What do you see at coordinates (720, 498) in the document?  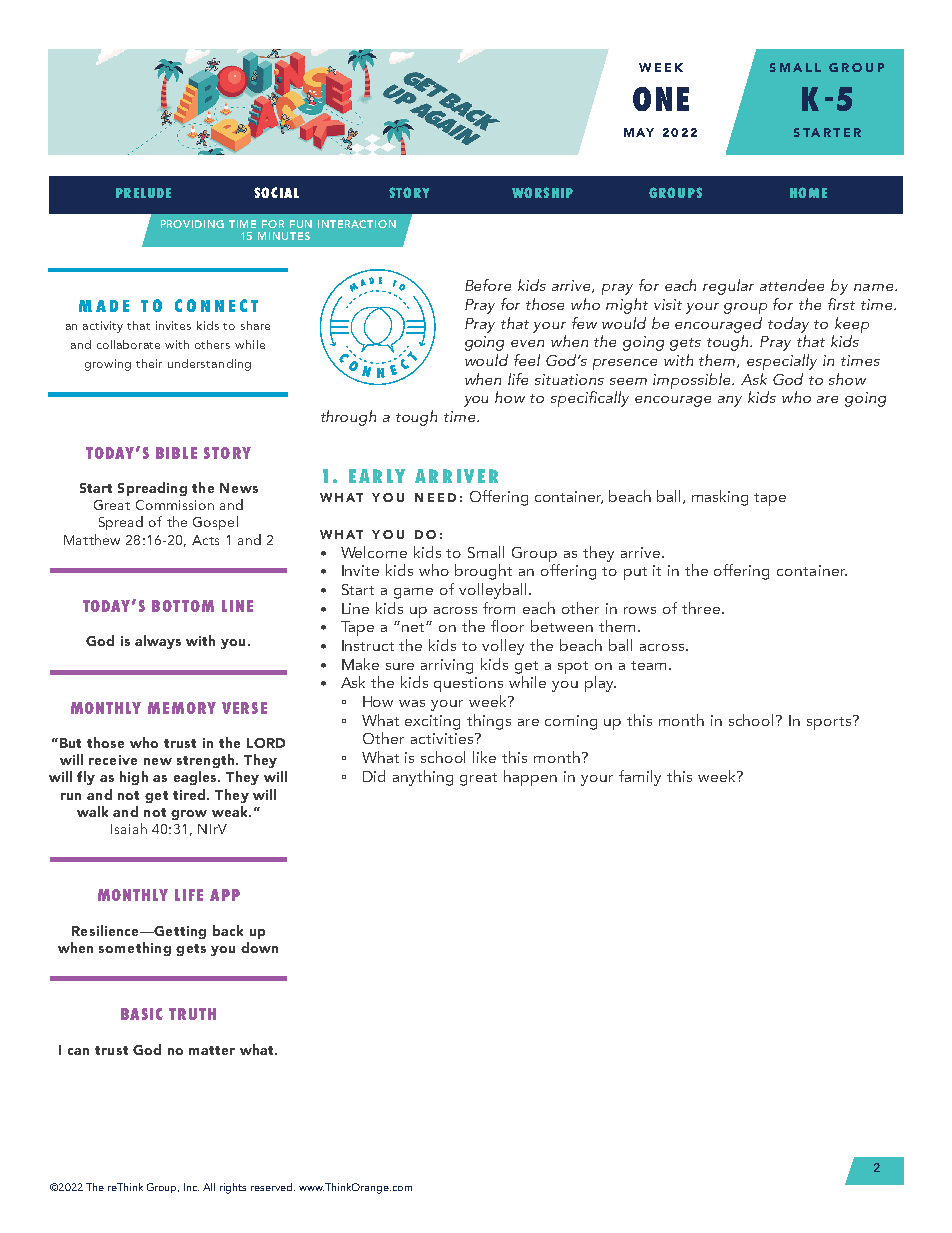 I see `masking` at bounding box center [720, 498].
